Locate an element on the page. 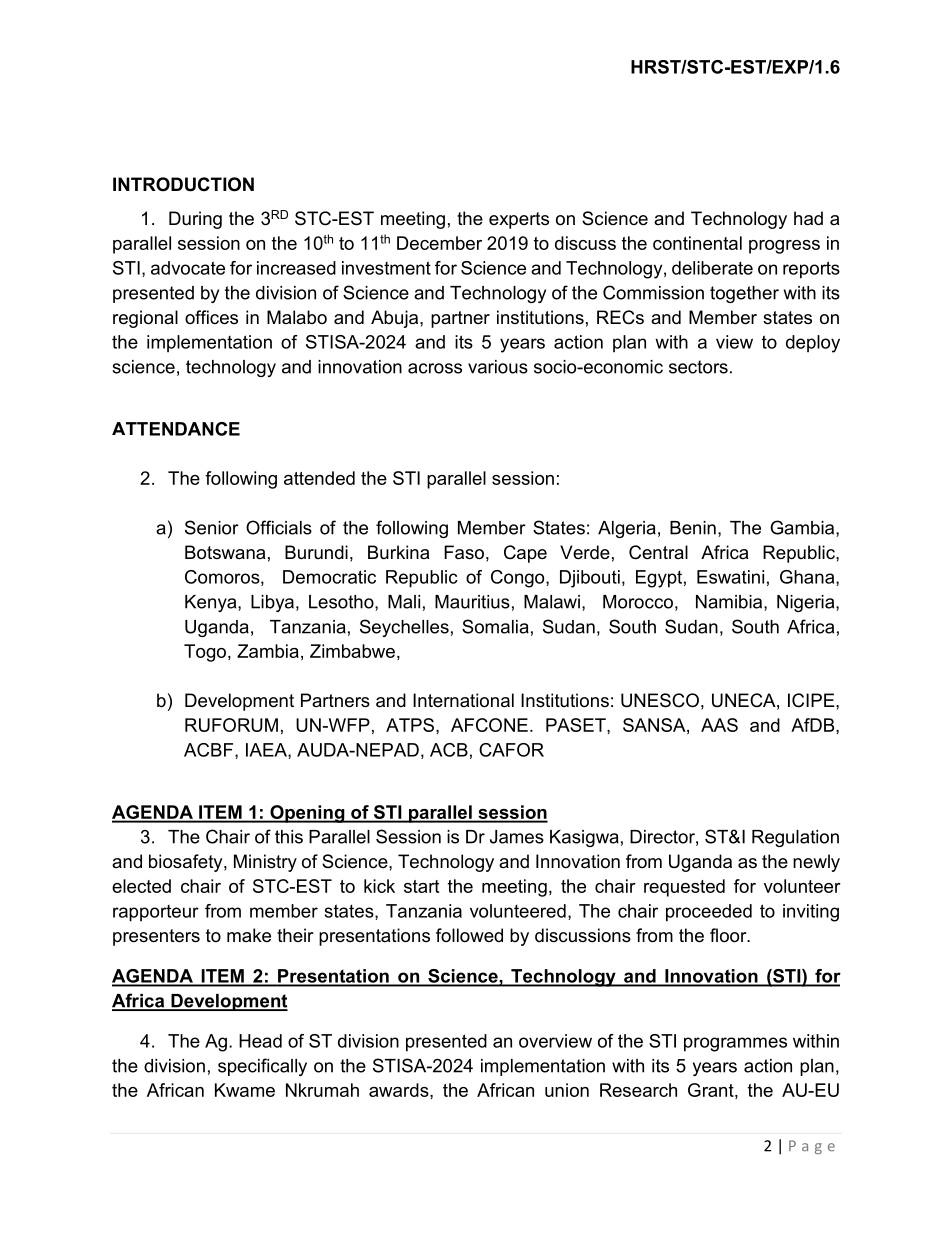  During is located at coordinates (195, 220).
